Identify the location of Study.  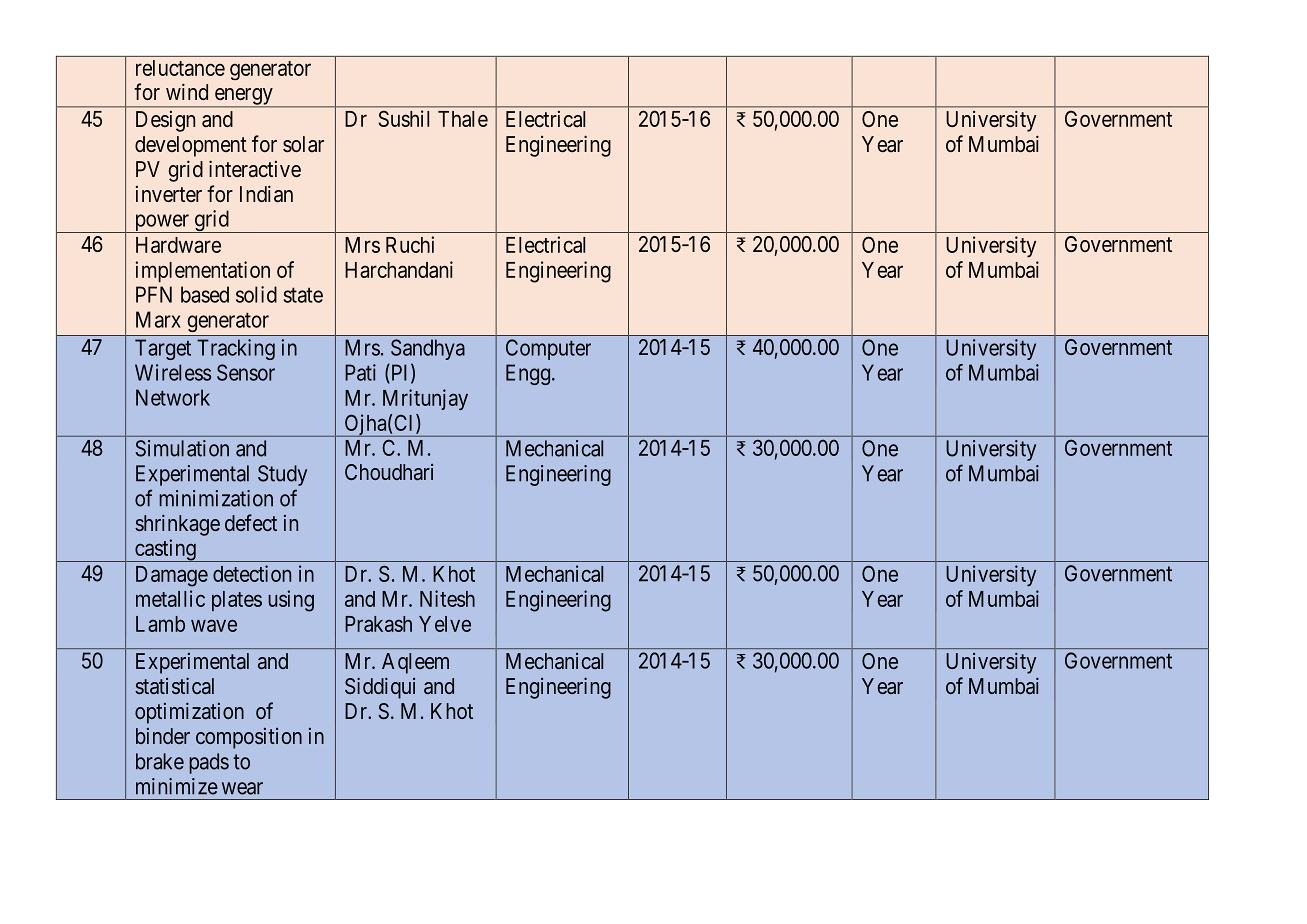
(282, 475).
